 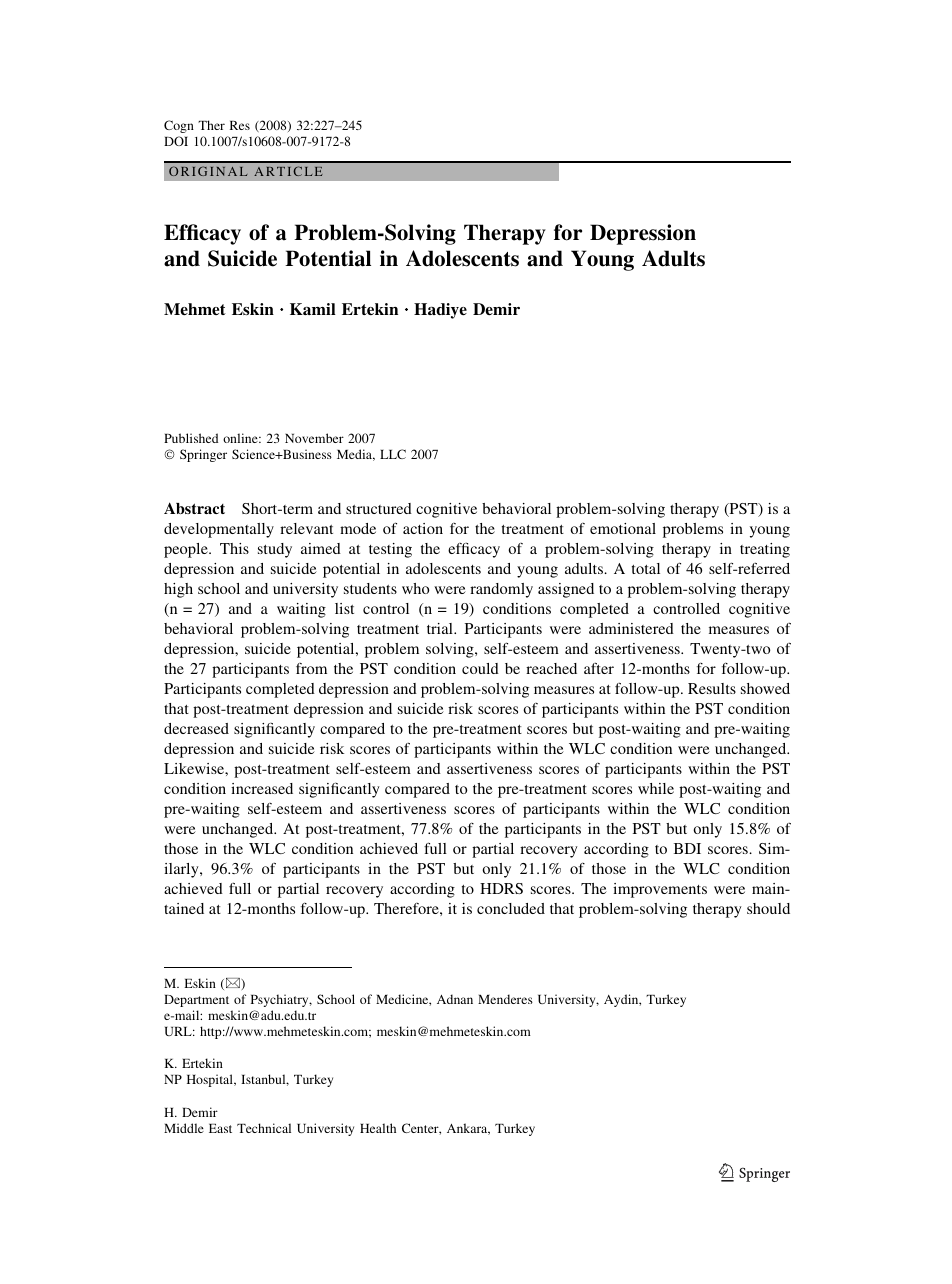 What do you see at coordinates (264, 1128) in the screenshot?
I see `Technical` at bounding box center [264, 1128].
